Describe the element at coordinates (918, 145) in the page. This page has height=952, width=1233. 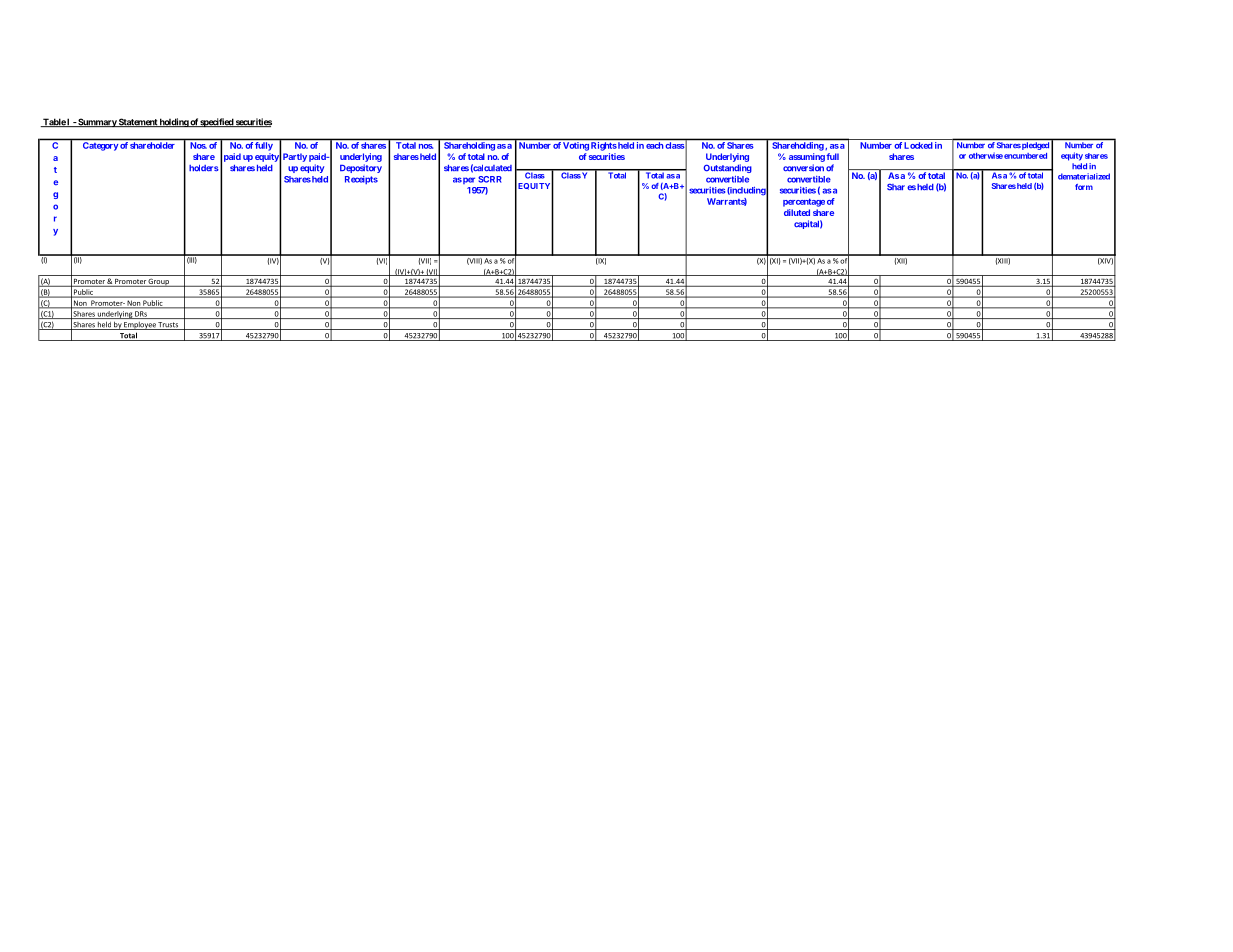
I see `Locked` at that location.
